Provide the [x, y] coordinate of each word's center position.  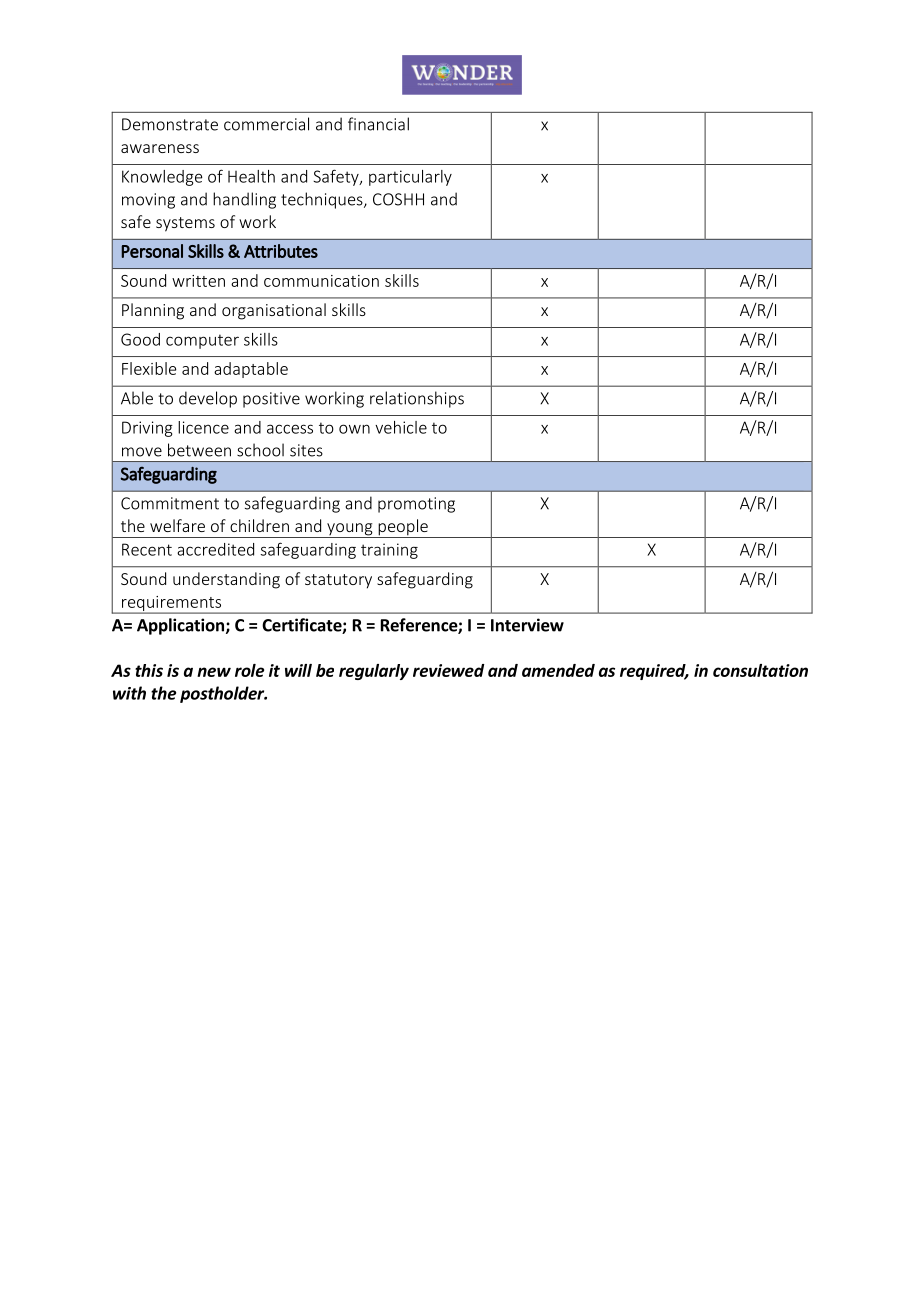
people [403, 528]
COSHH [398, 199]
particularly [410, 178]
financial [378, 124]
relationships [417, 399]
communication [321, 281]
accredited [215, 549]
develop [208, 399]
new [214, 672]
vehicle [401, 427]
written [198, 281]
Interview [527, 625]
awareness [160, 148]
